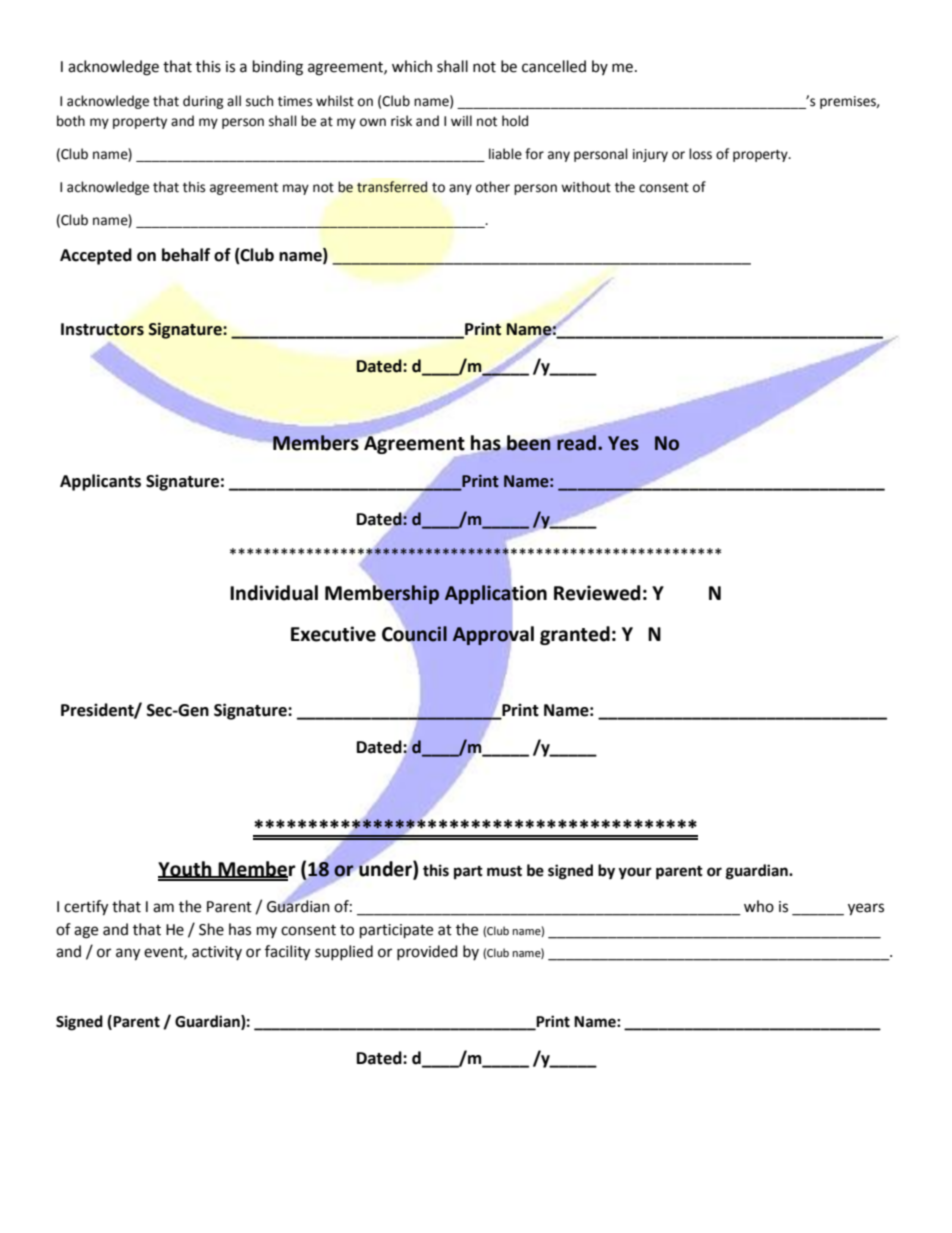  Describe the element at coordinates (100, 482) in the document. I see `Applicants` at that location.
